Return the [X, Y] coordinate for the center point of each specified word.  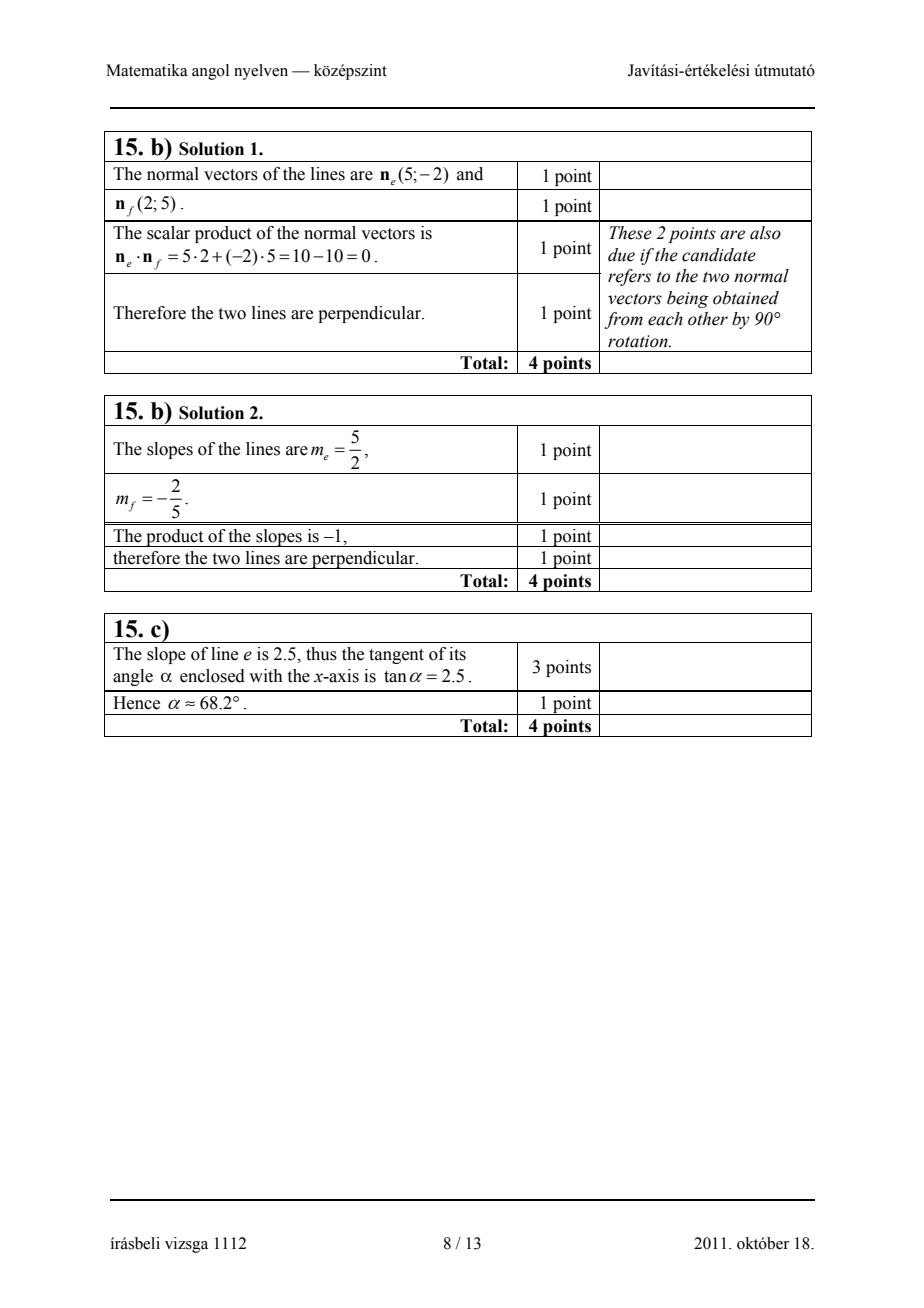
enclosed [212, 676]
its [457, 654]
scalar [168, 233]
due [621, 255]
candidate [719, 255]
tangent [396, 656]
